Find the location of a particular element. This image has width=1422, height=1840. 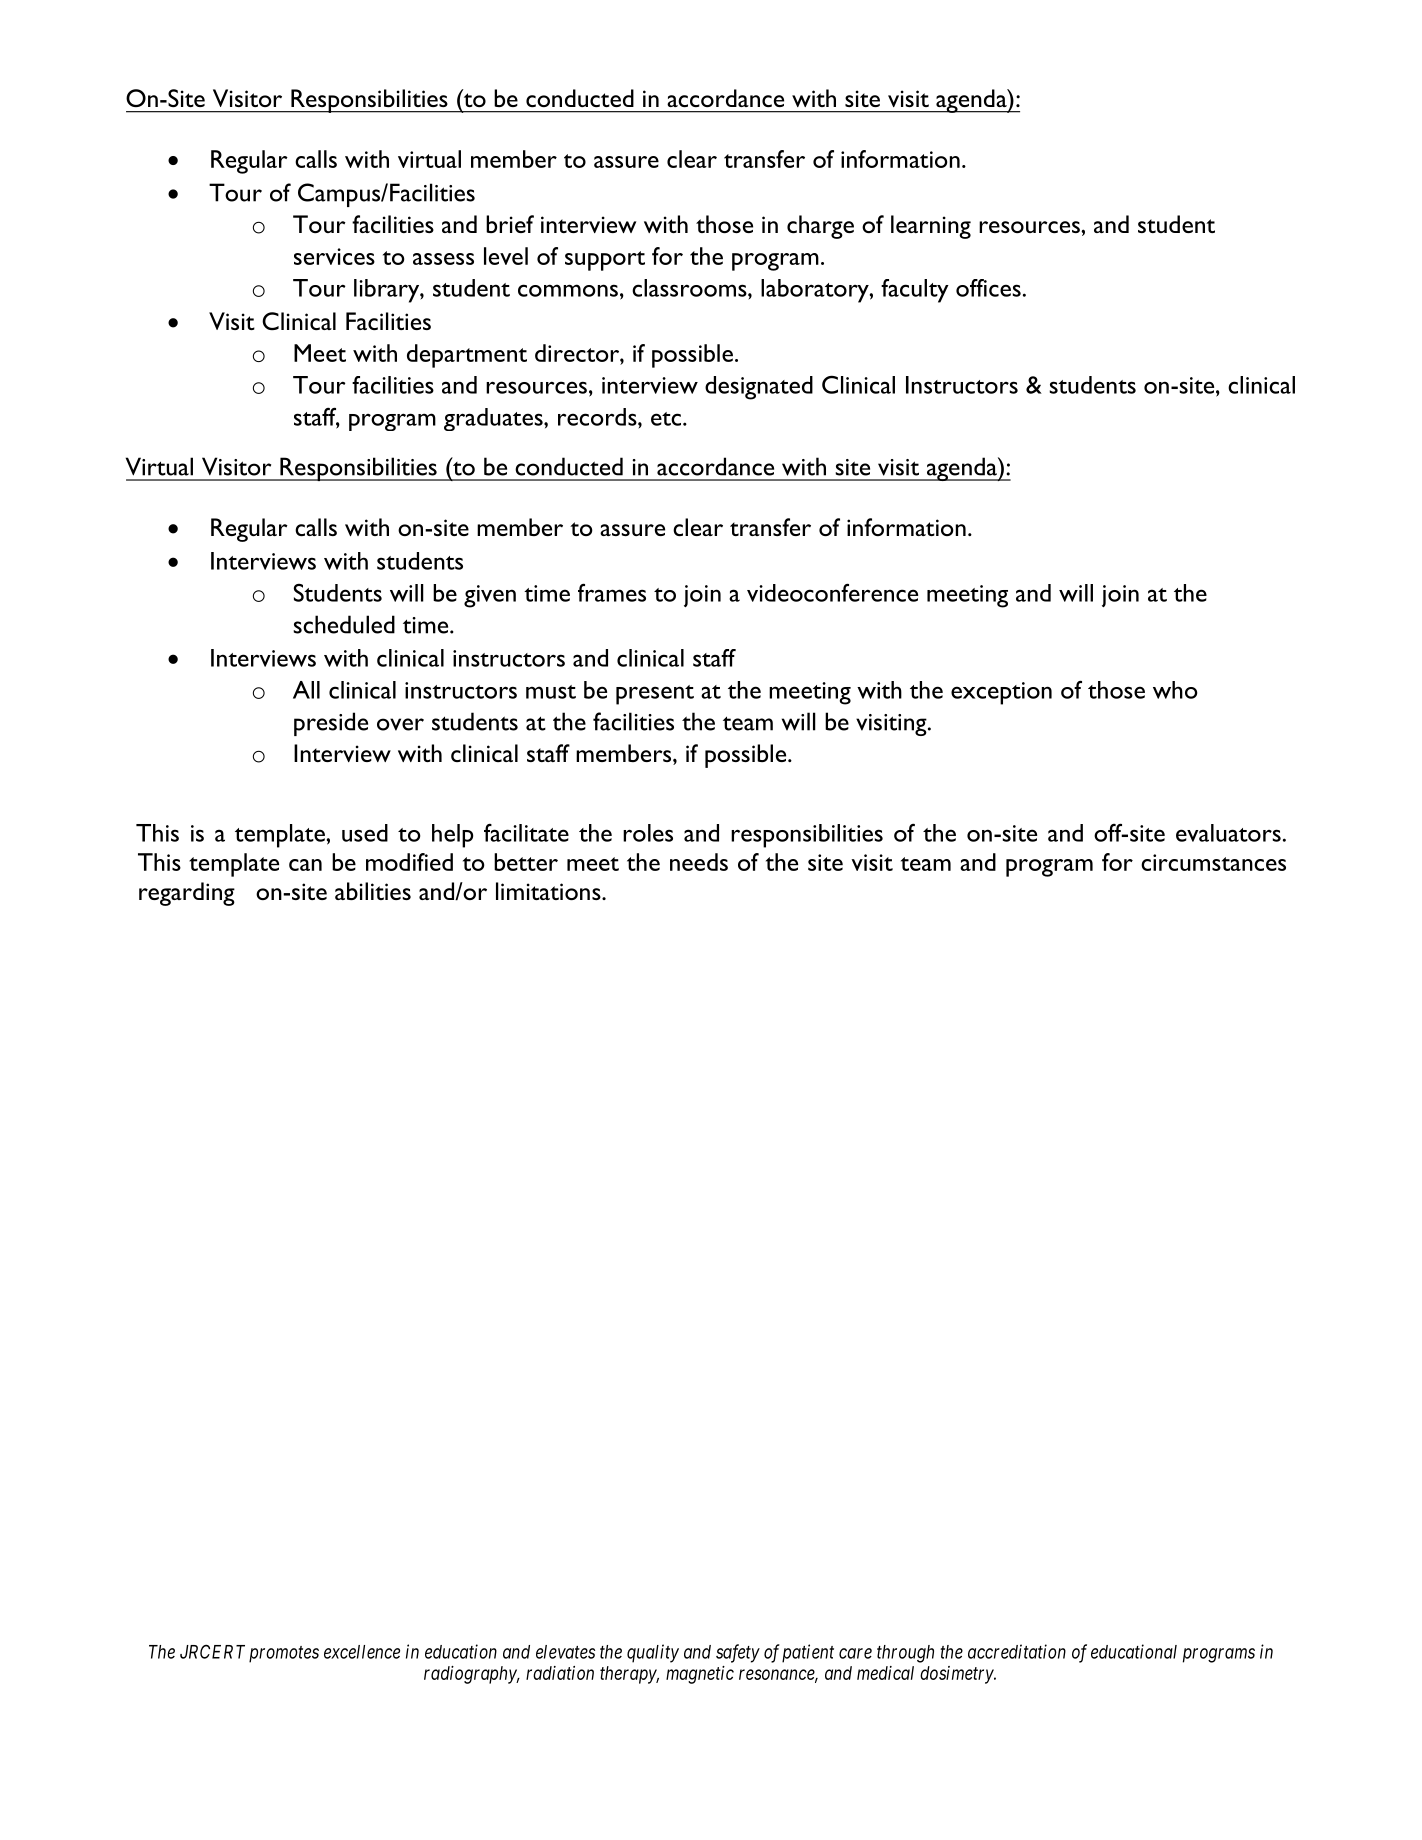

preside is located at coordinates (331, 724).
